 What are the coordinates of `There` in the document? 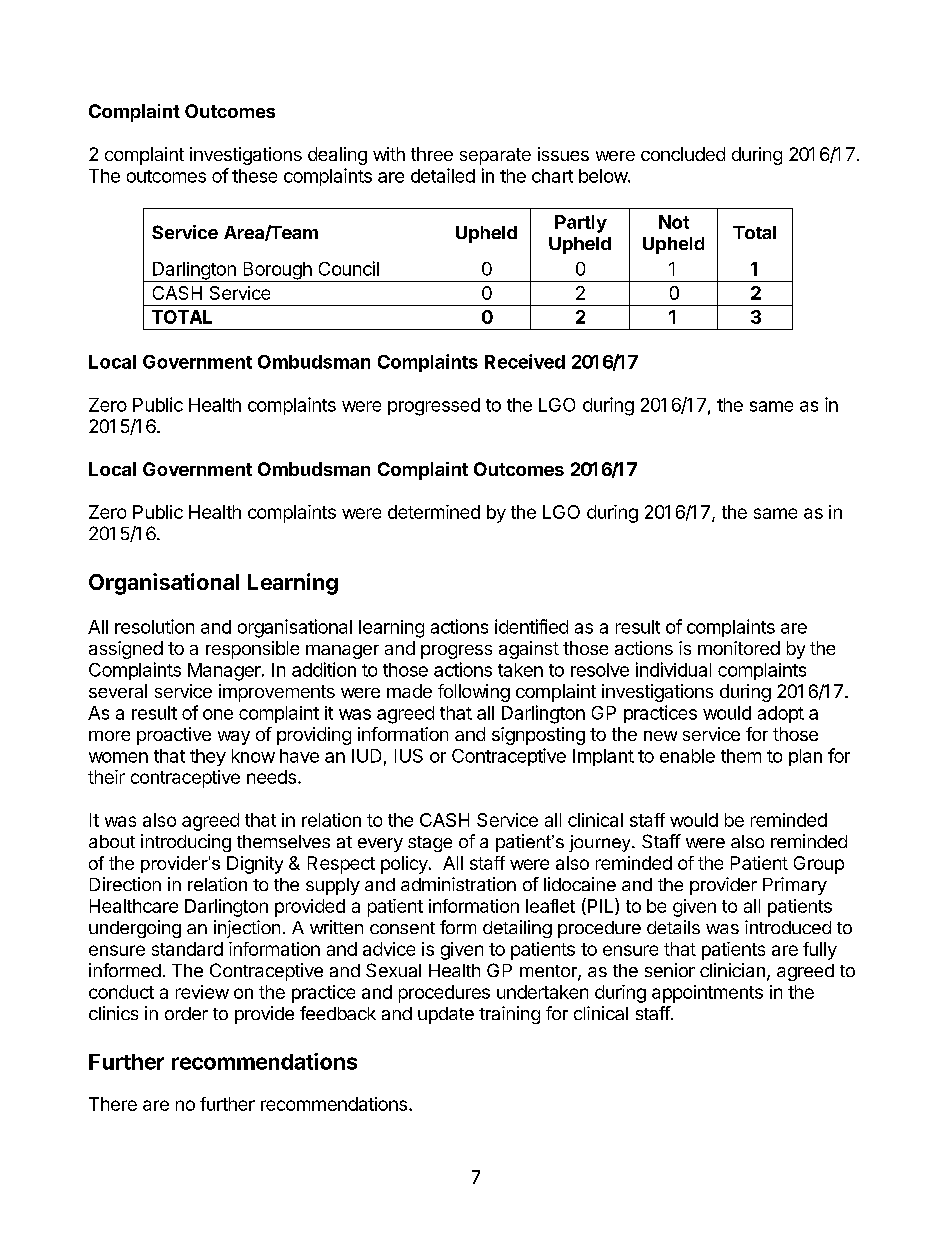 It's located at (113, 1104).
